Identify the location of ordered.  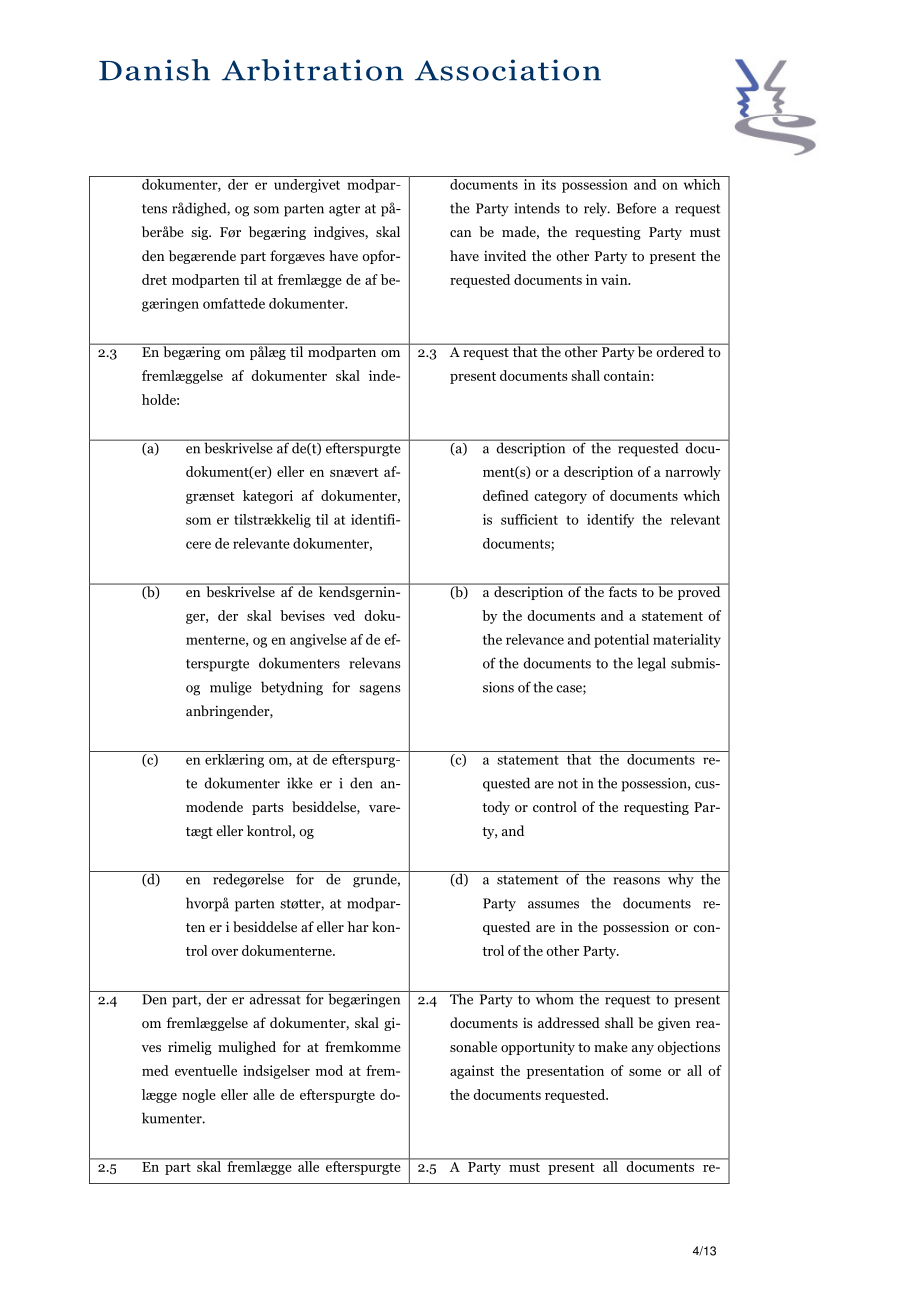
(680, 350).
